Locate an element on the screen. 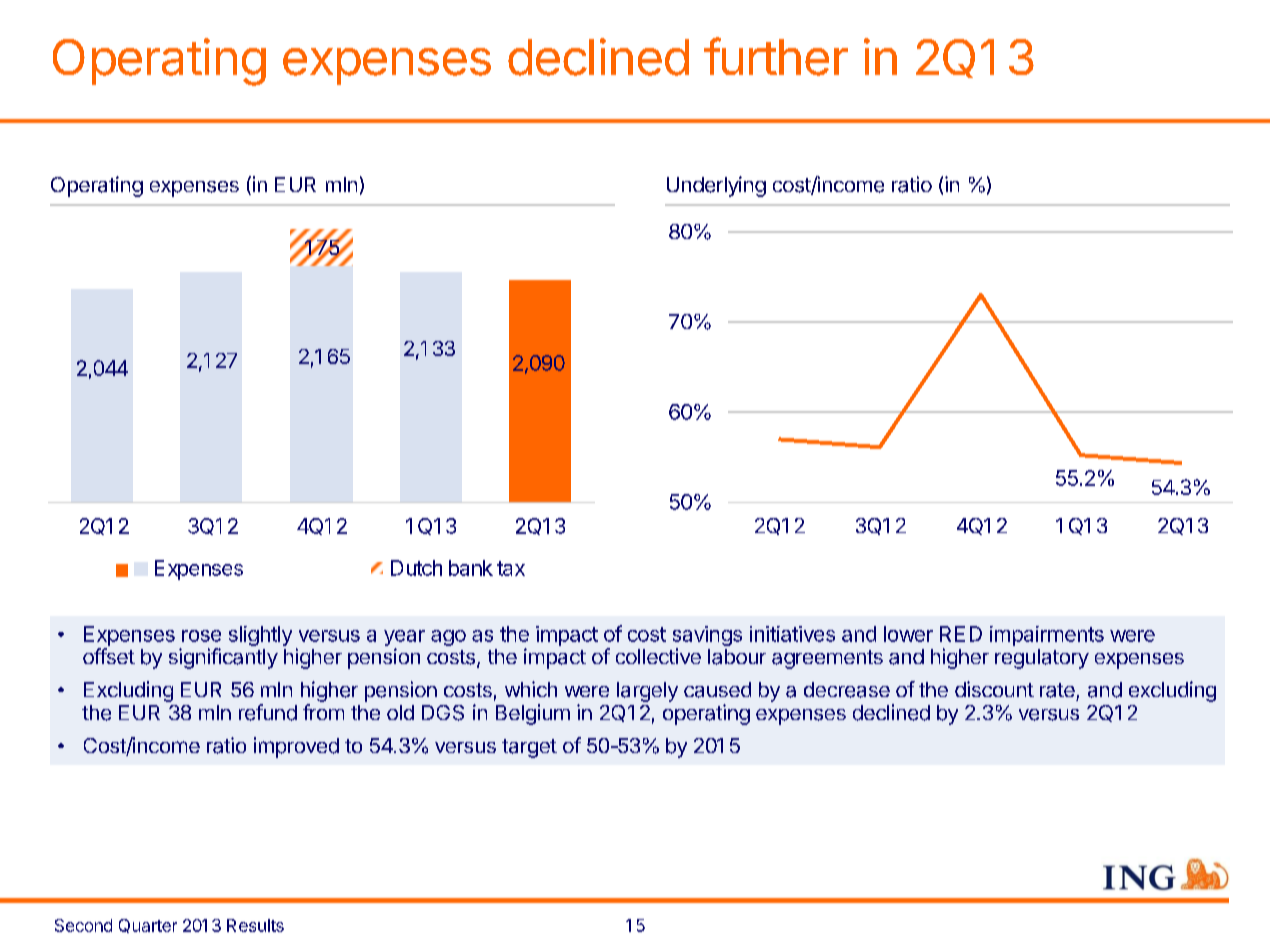  tax is located at coordinates (511, 568).
